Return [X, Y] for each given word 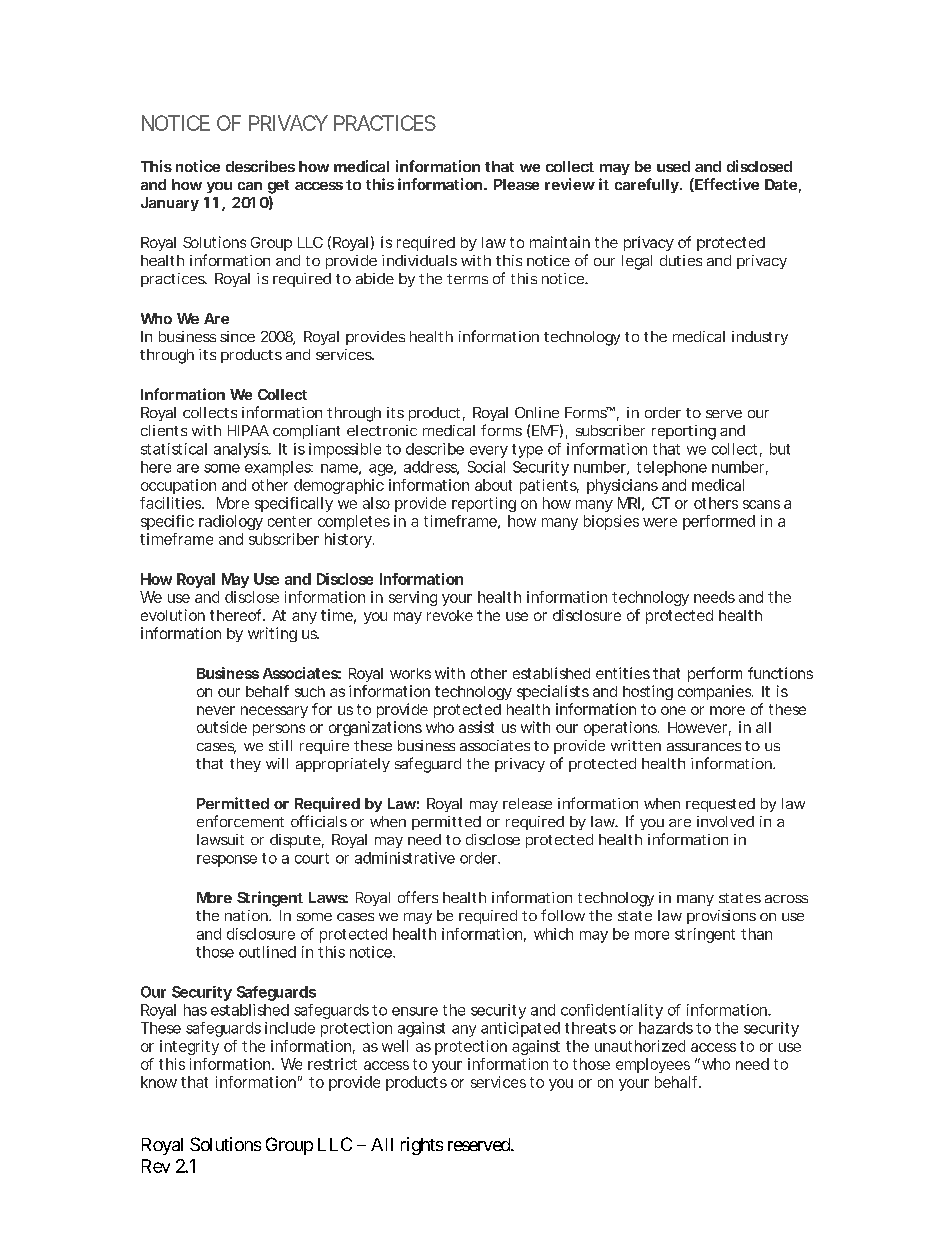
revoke [450, 615]
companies [715, 692]
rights [422, 1146]
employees [653, 1065]
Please [516, 184]
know [159, 1082]
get [278, 187]
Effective [726, 185]
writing [272, 634]
